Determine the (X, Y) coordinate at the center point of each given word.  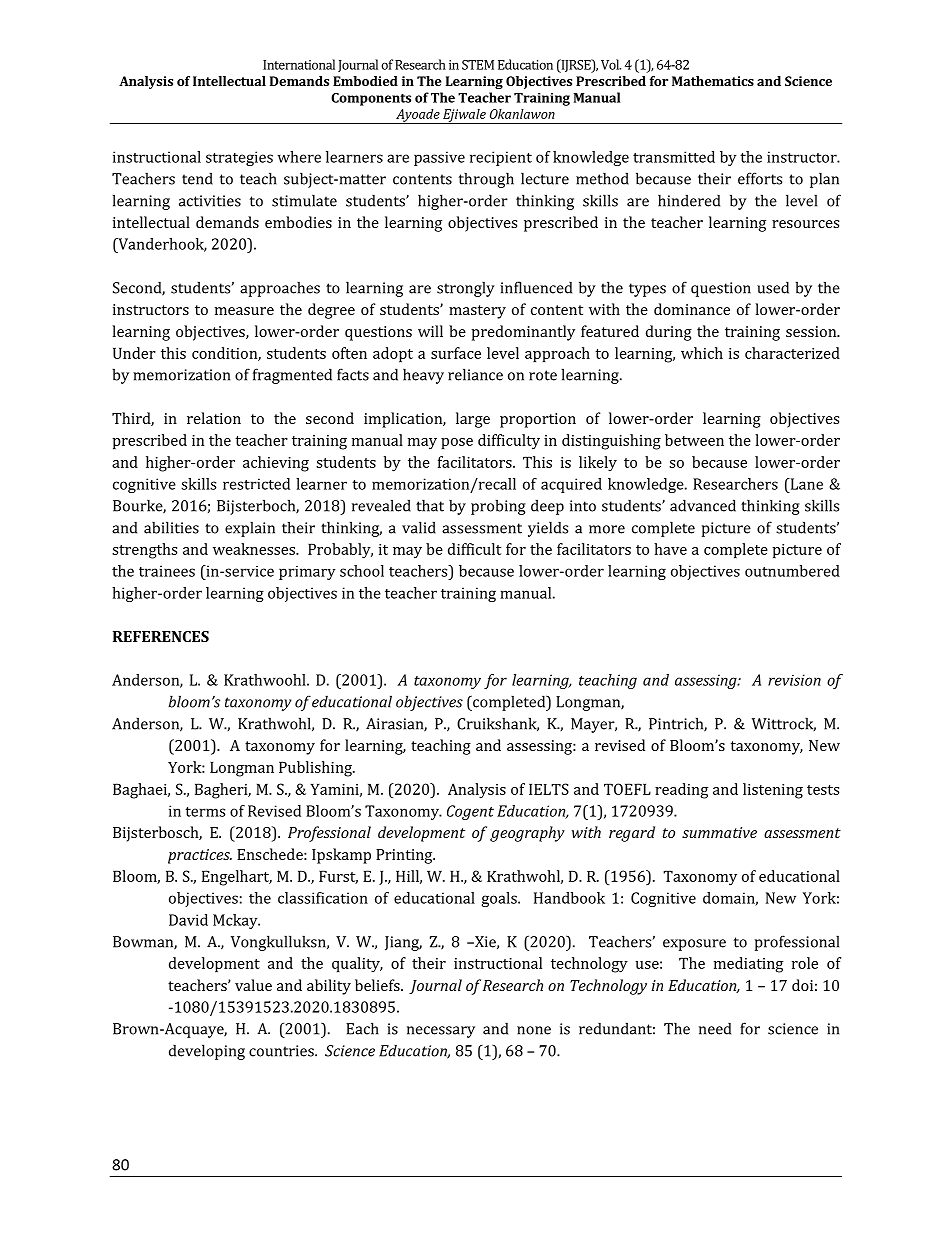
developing (207, 1052)
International (299, 64)
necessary (441, 1032)
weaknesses (255, 549)
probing (498, 507)
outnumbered (792, 571)
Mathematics (713, 81)
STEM (478, 65)
